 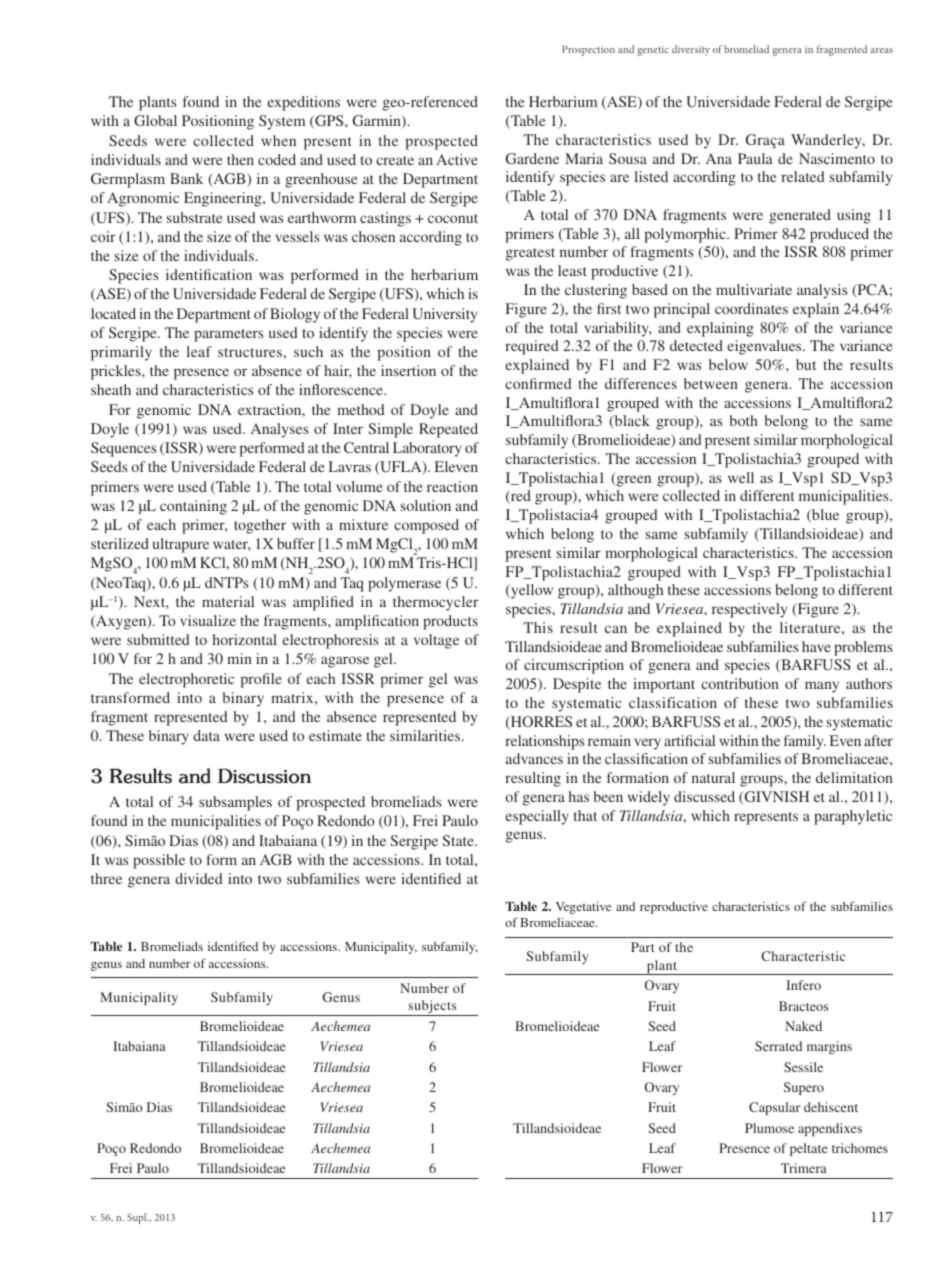 I want to click on Capsular, so click(x=774, y=1108).
